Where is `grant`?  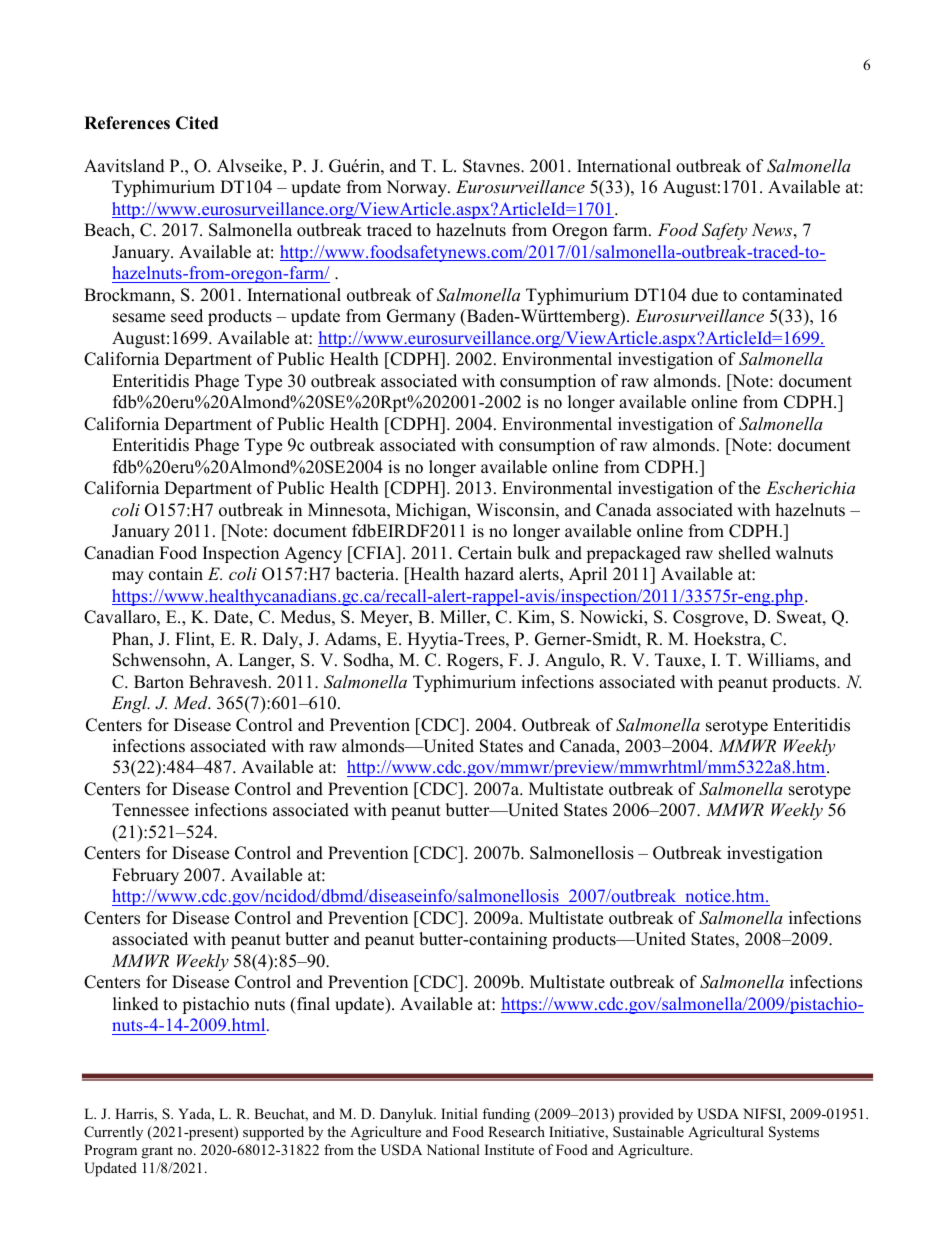 grant is located at coordinates (157, 1152).
